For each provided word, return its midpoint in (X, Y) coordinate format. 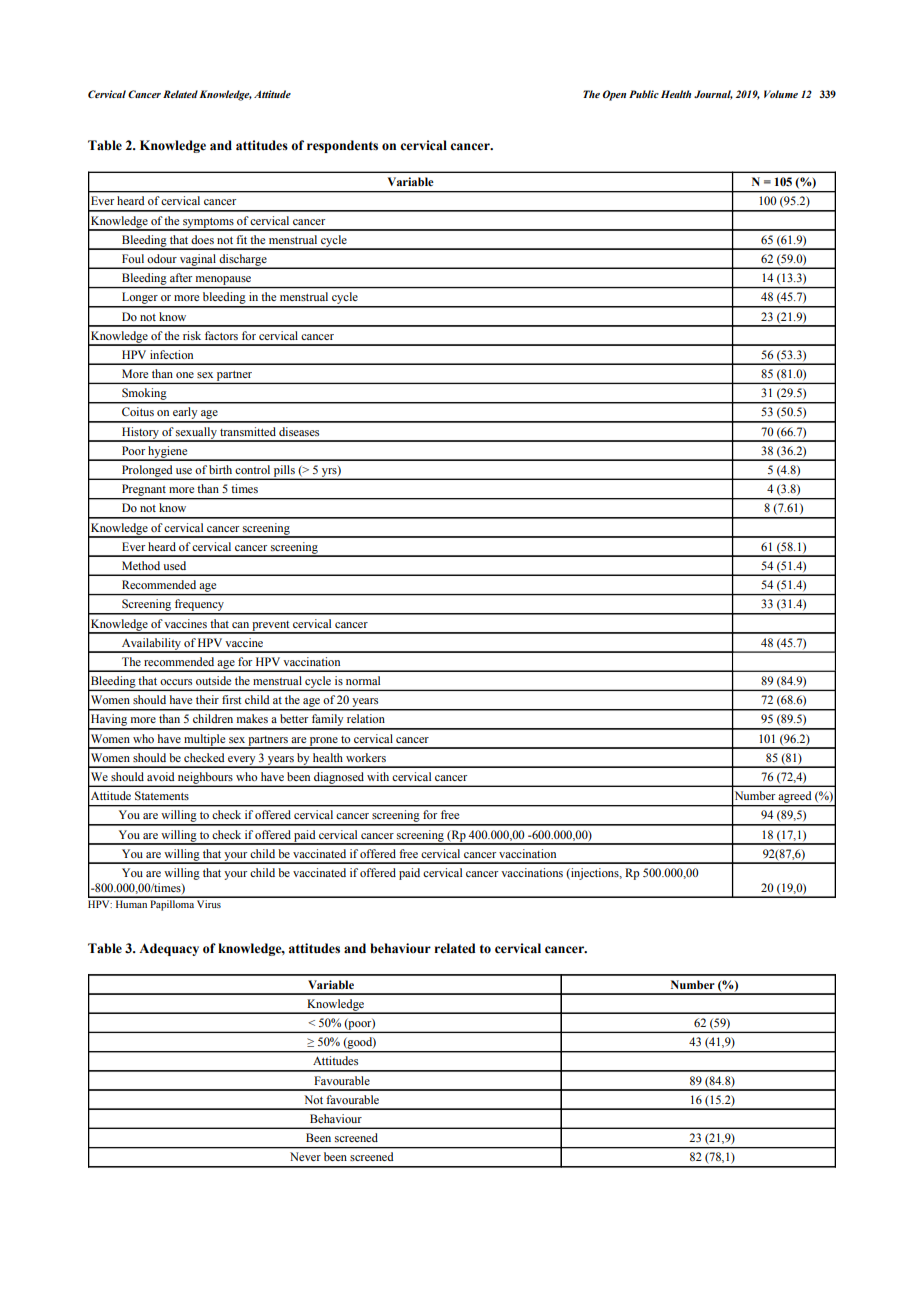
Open (614, 95)
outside (213, 680)
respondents (342, 146)
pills (284, 472)
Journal (713, 95)
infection (171, 354)
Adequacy (169, 949)
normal (363, 680)
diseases (299, 431)
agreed (795, 797)
